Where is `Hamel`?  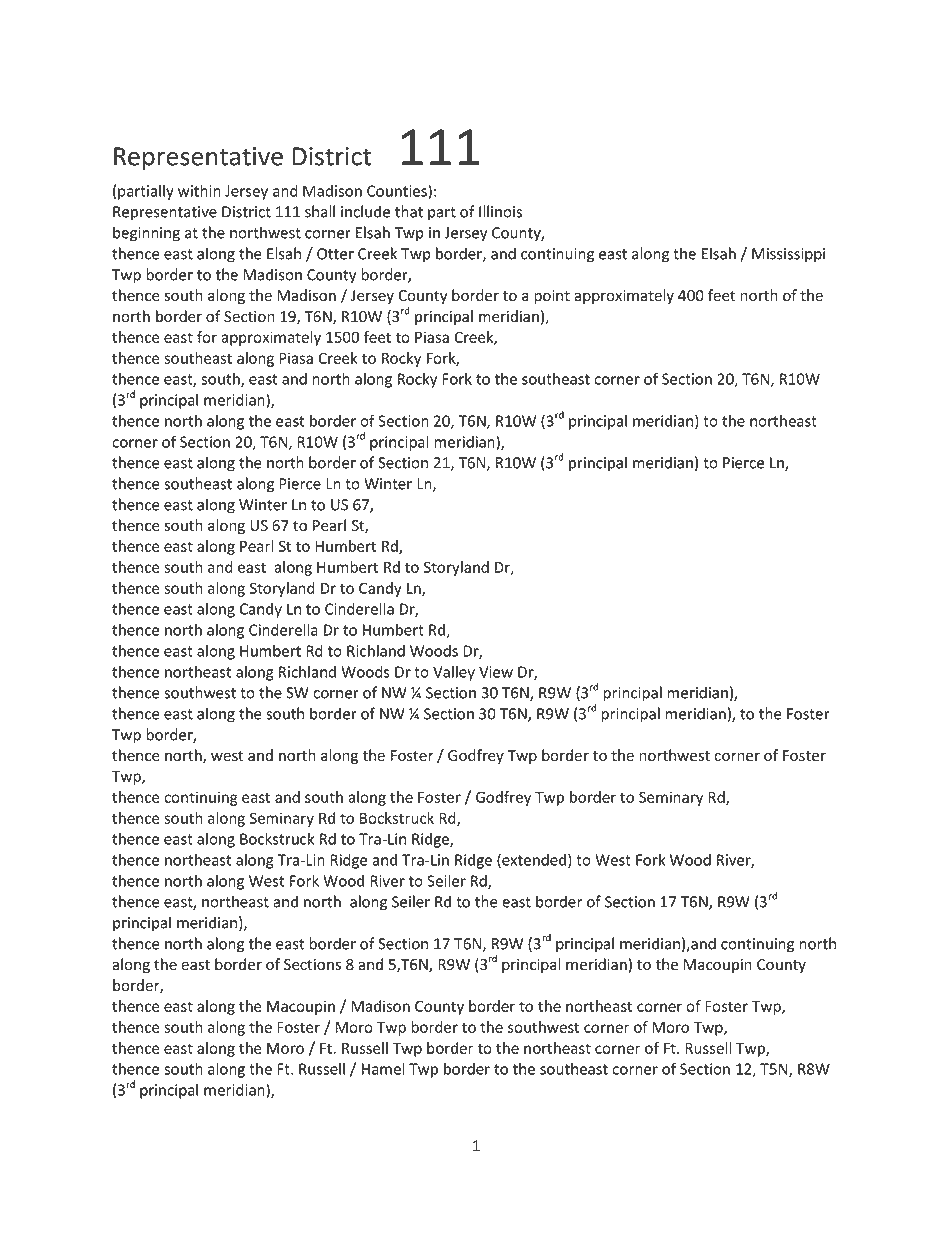 Hamel is located at coordinates (383, 1068).
